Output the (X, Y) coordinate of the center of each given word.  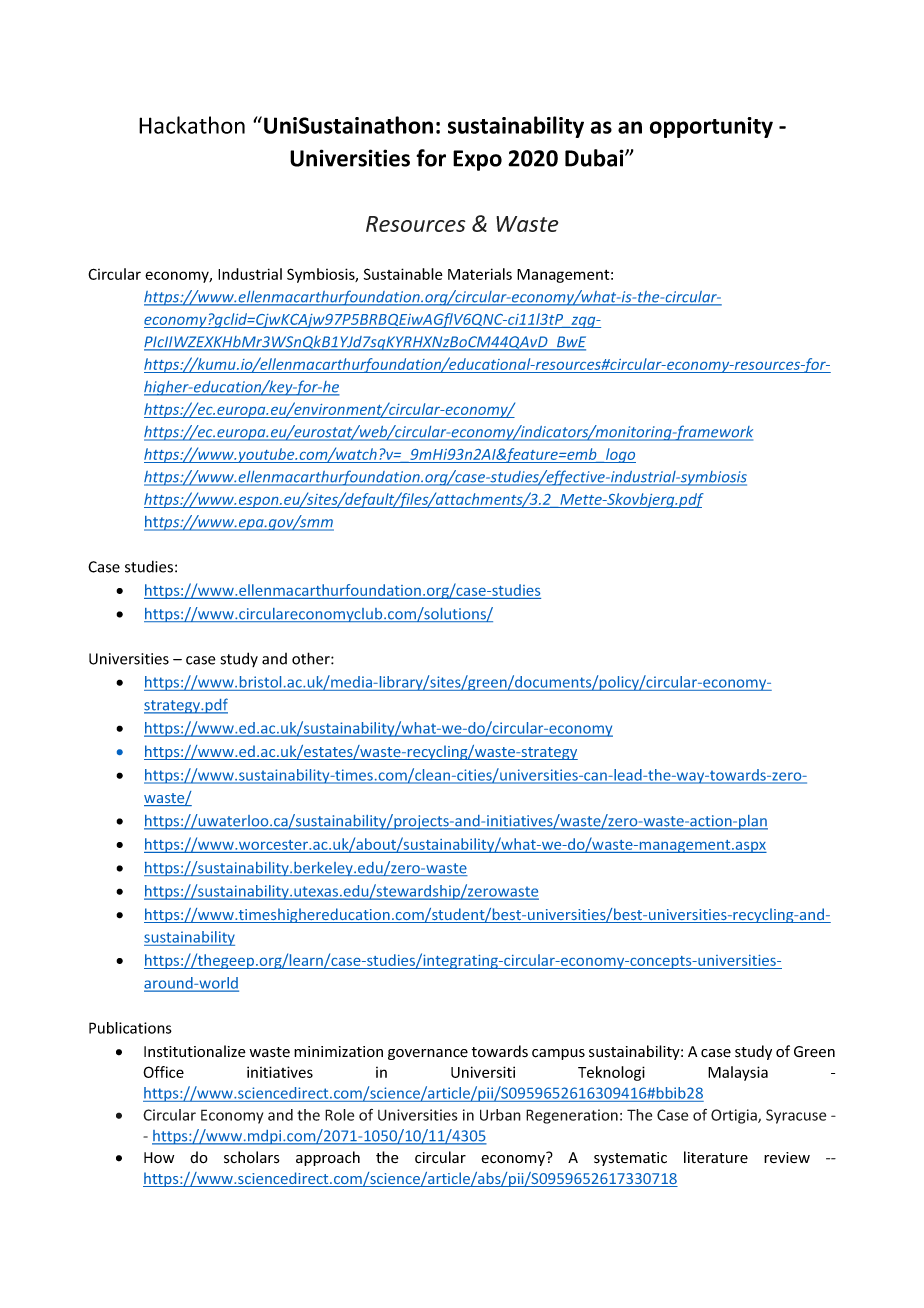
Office (163, 1072)
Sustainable (403, 274)
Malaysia (738, 1073)
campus (558, 1054)
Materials (480, 274)
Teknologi (611, 1073)
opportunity (711, 127)
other (312, 658)
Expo (477, 160)
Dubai (595, 158)
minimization (338, 1052)
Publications (130, 1028)
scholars (252, 1157)
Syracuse (796, 1116)
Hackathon (192, 125)
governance (428, 1054)
